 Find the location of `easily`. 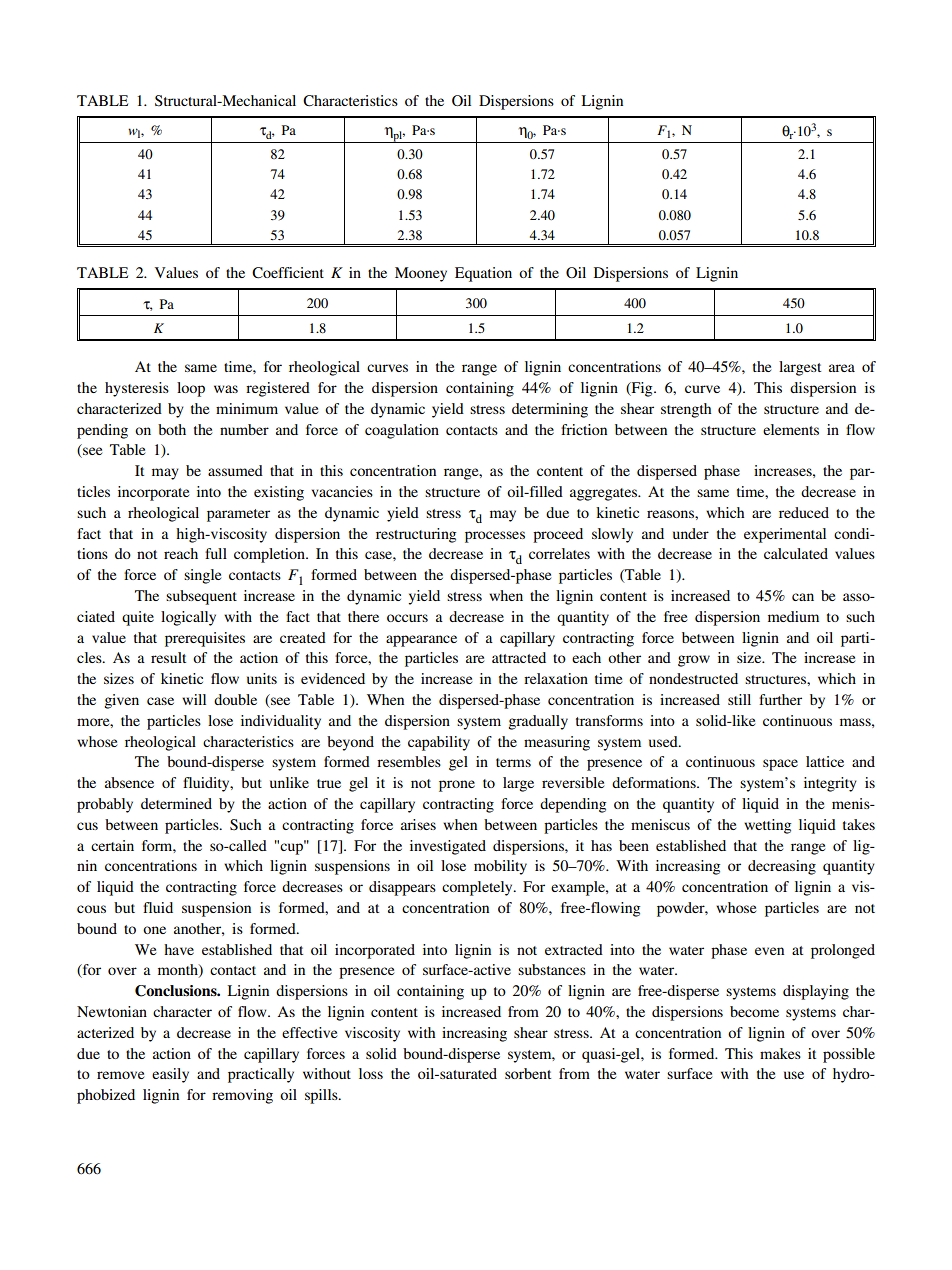

easily is located at coordinates (170, 1075).
